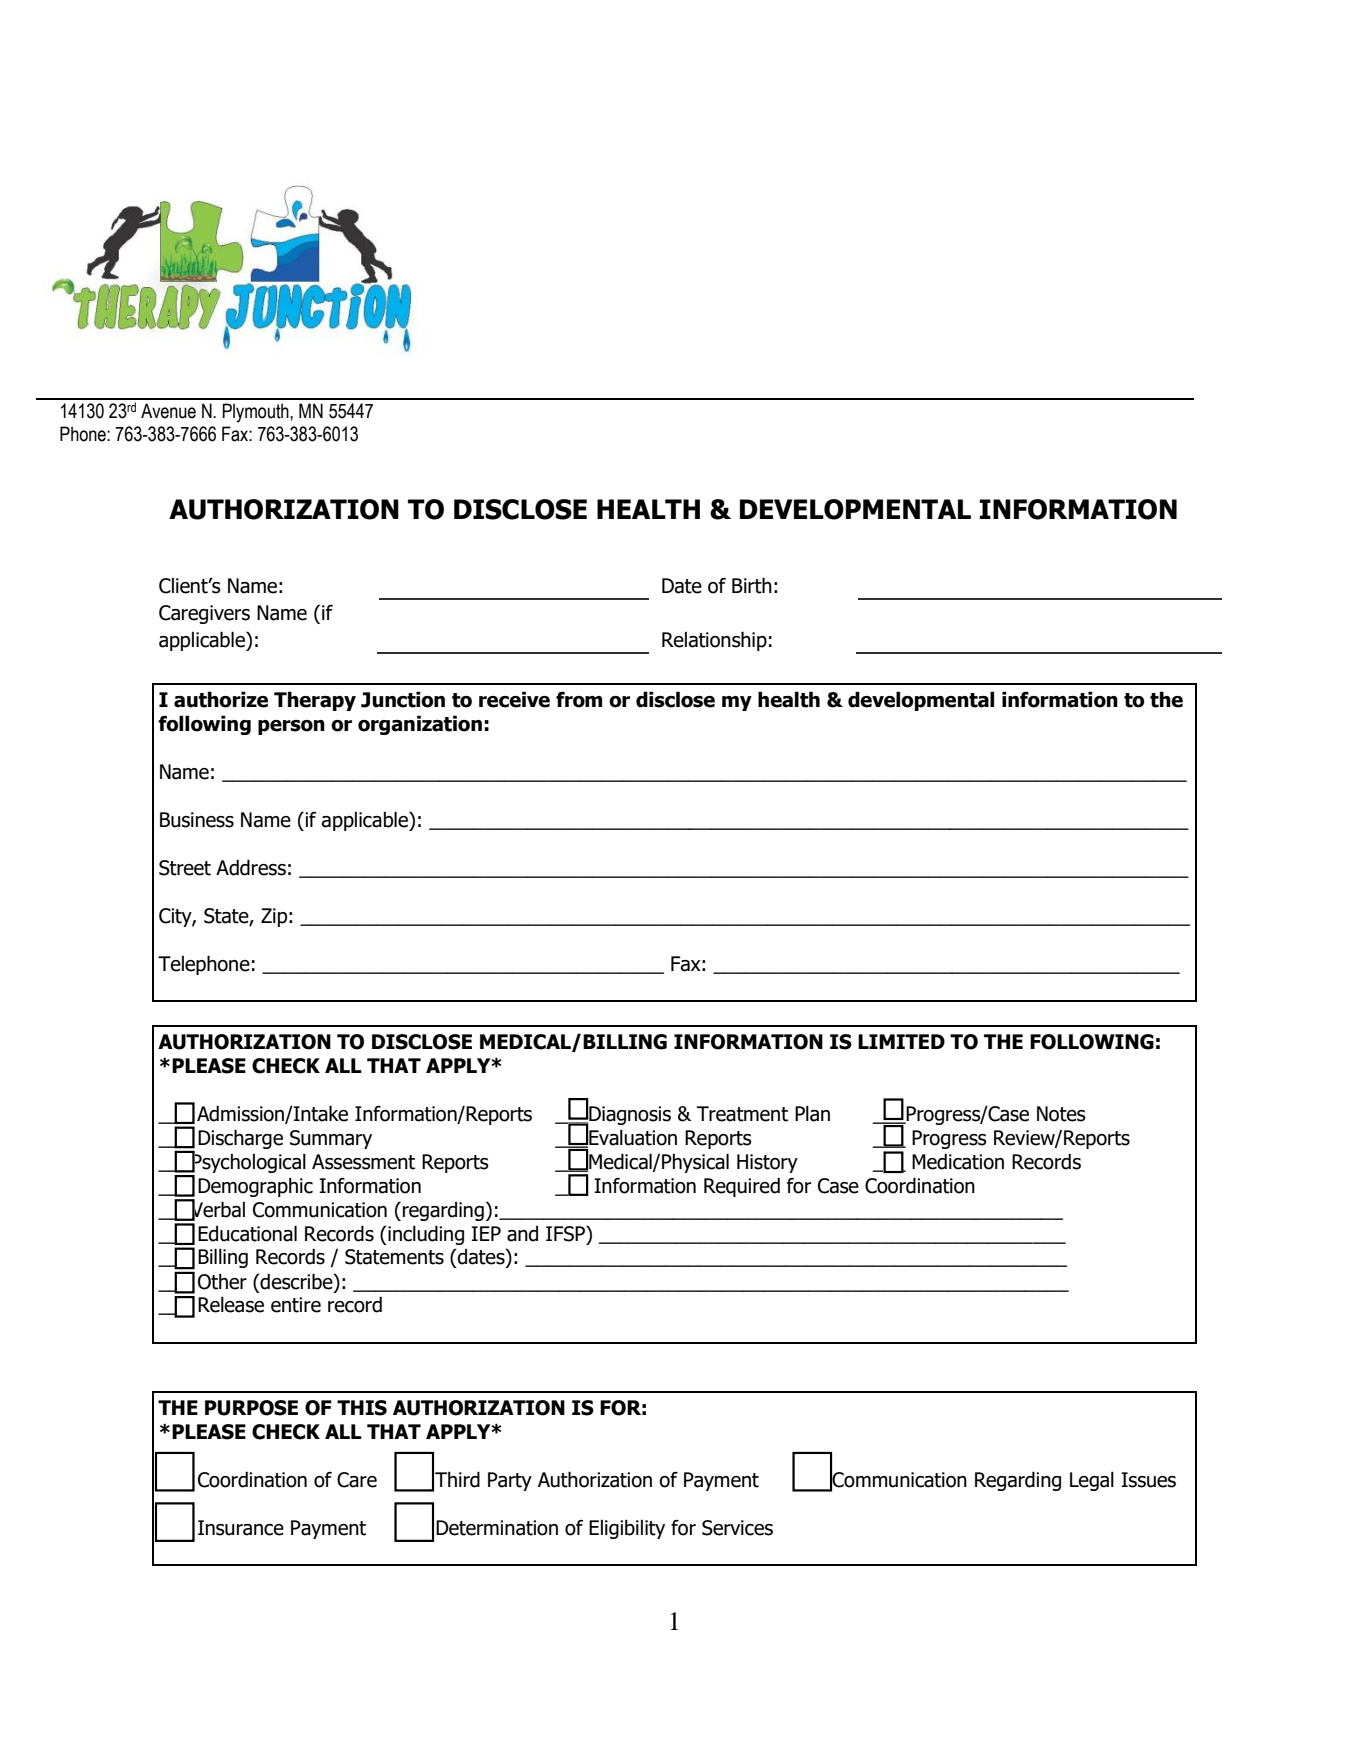  Describe the element at coordinates (247, 1233) in the document. I see `Educational` at that location.
